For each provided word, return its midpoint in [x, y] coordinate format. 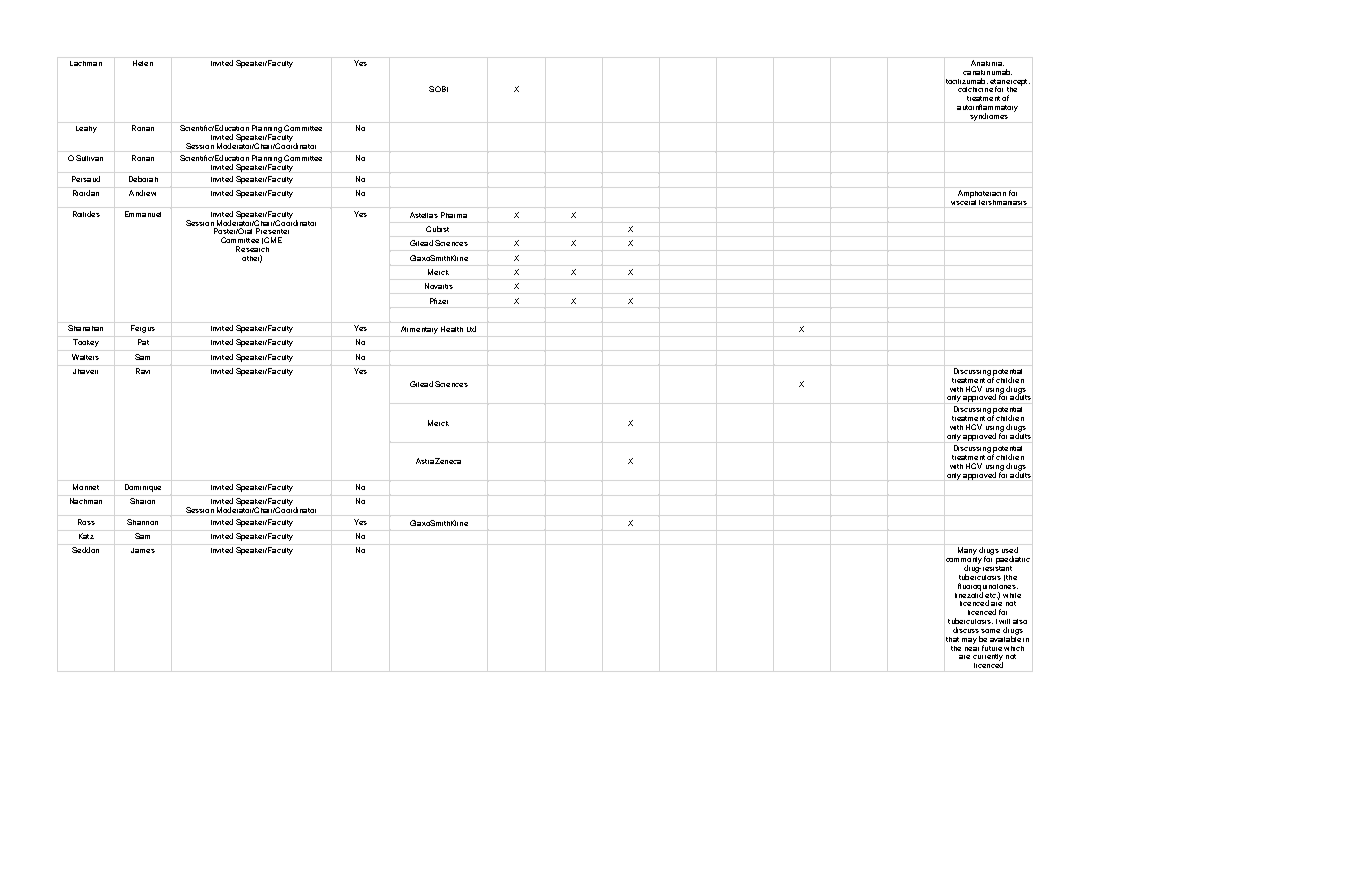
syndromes [989, 117]
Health [452, 329]
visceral [963, 201]
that [952, 639]
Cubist [437, 229]
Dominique [143, 488]
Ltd [471, 329]
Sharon [142, 501]
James [143, 550]
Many [967, 551]
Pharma [454, 215]
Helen [143, 63]
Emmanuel [143, 214]
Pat [143, 342]
